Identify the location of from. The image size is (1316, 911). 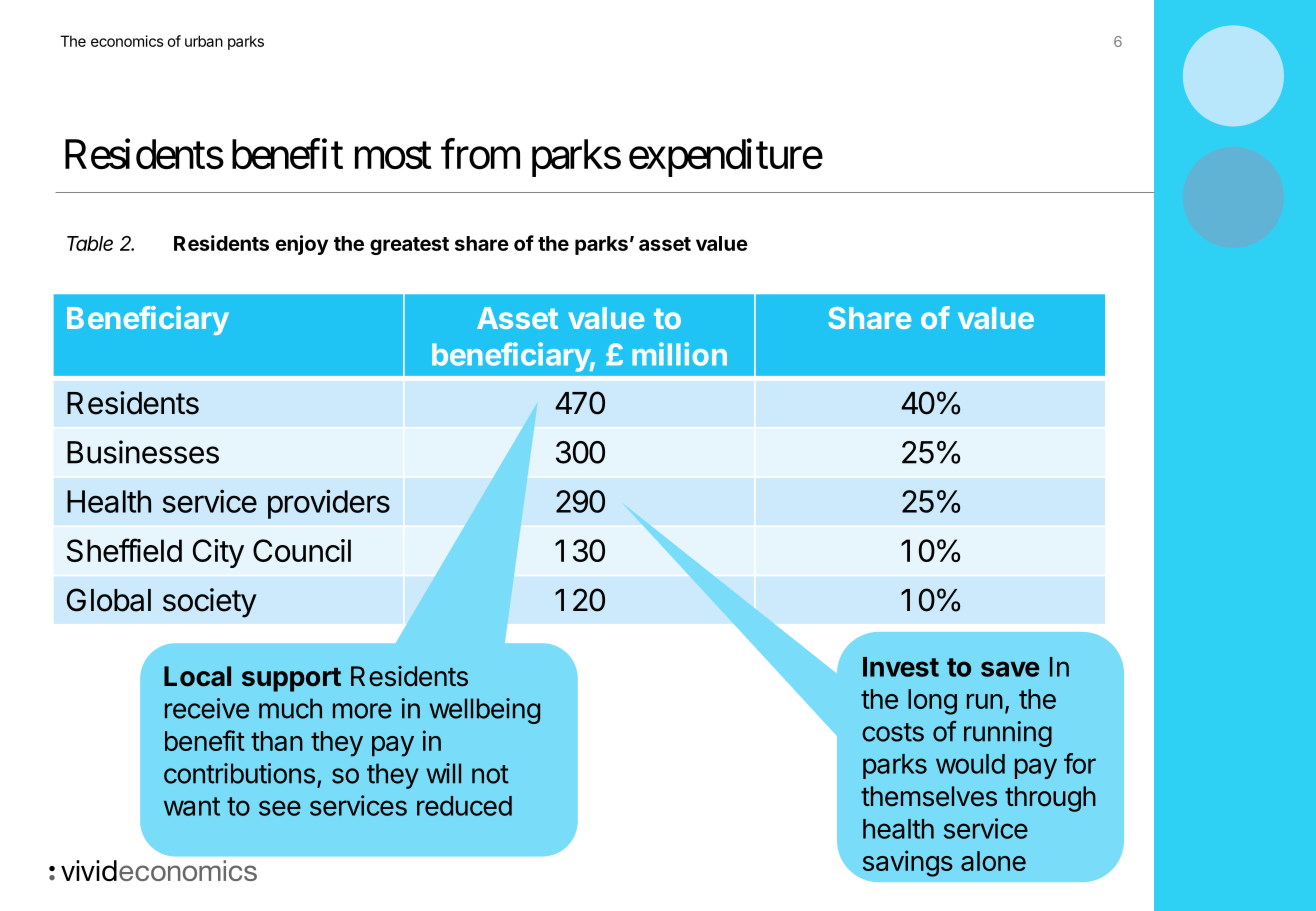
(480, 154).
